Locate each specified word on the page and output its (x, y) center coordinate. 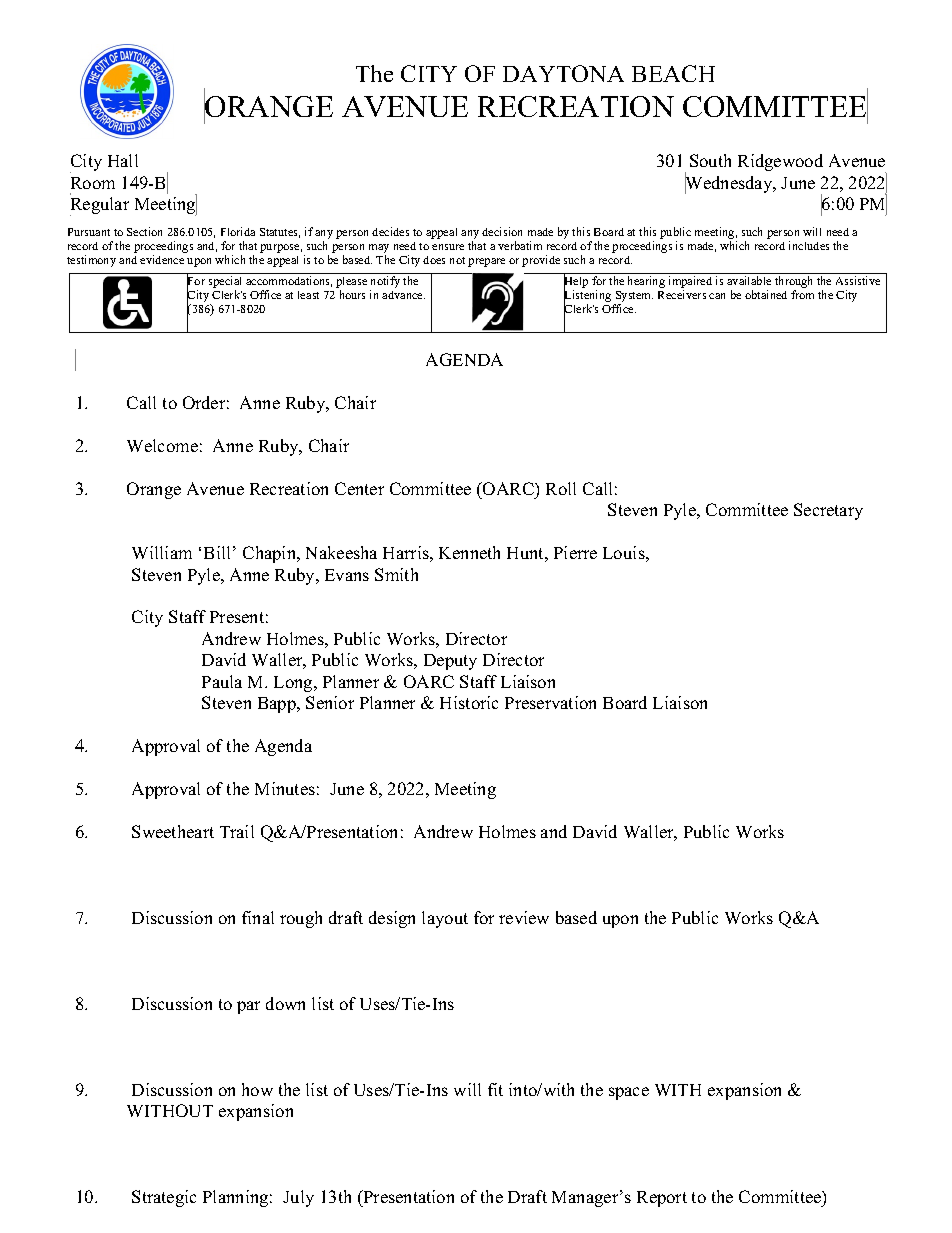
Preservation (550, 702)
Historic (469, 702)
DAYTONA (563, 73)
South (710, 160)
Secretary (828, 511)
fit (495, 1089)
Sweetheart (173, 831)
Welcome (162, 445)
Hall (123, 160)
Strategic (164, 1198)
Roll (561, 488)
